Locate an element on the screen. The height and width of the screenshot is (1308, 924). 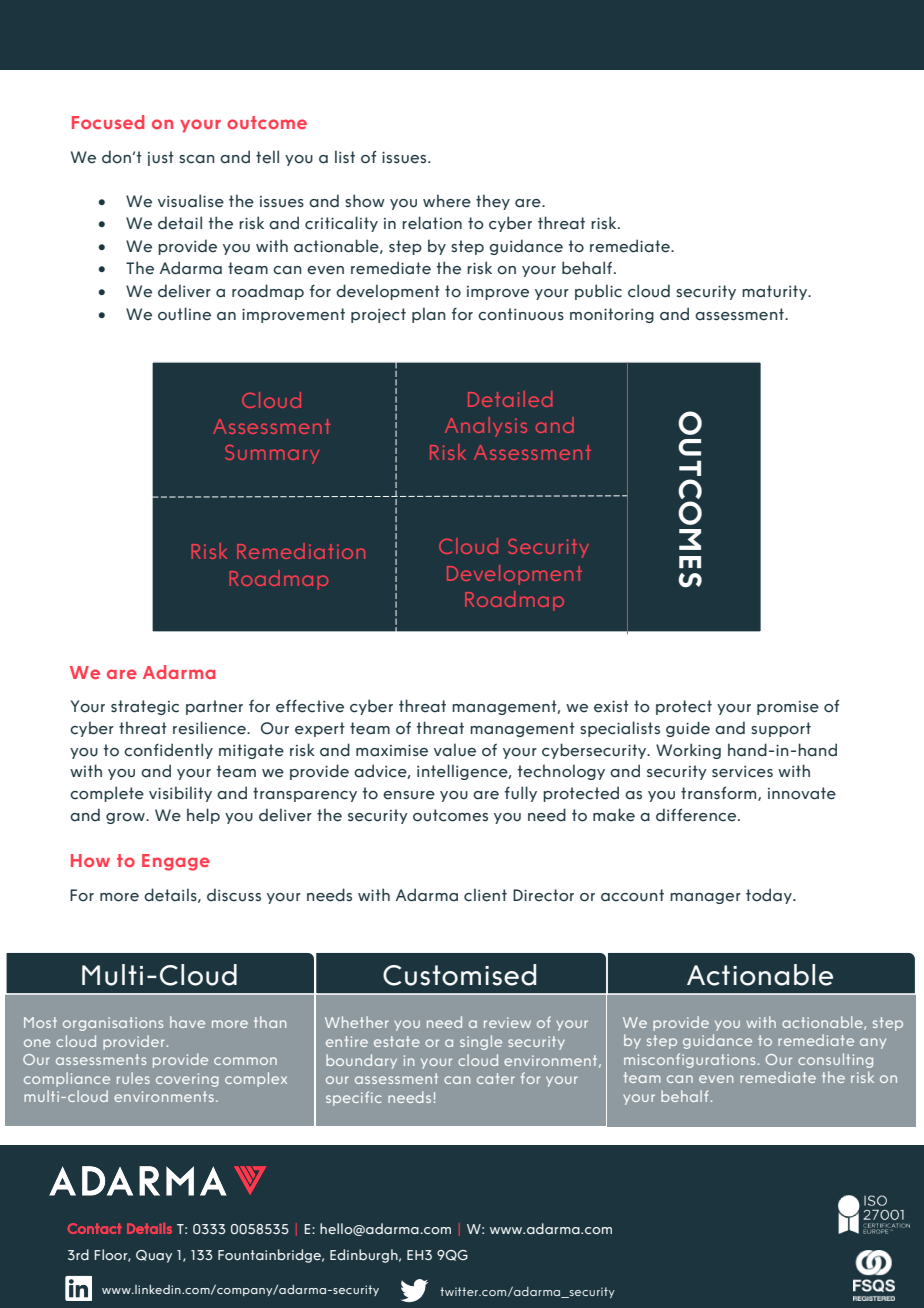
Contact is located at coordinates (94, 1228).
